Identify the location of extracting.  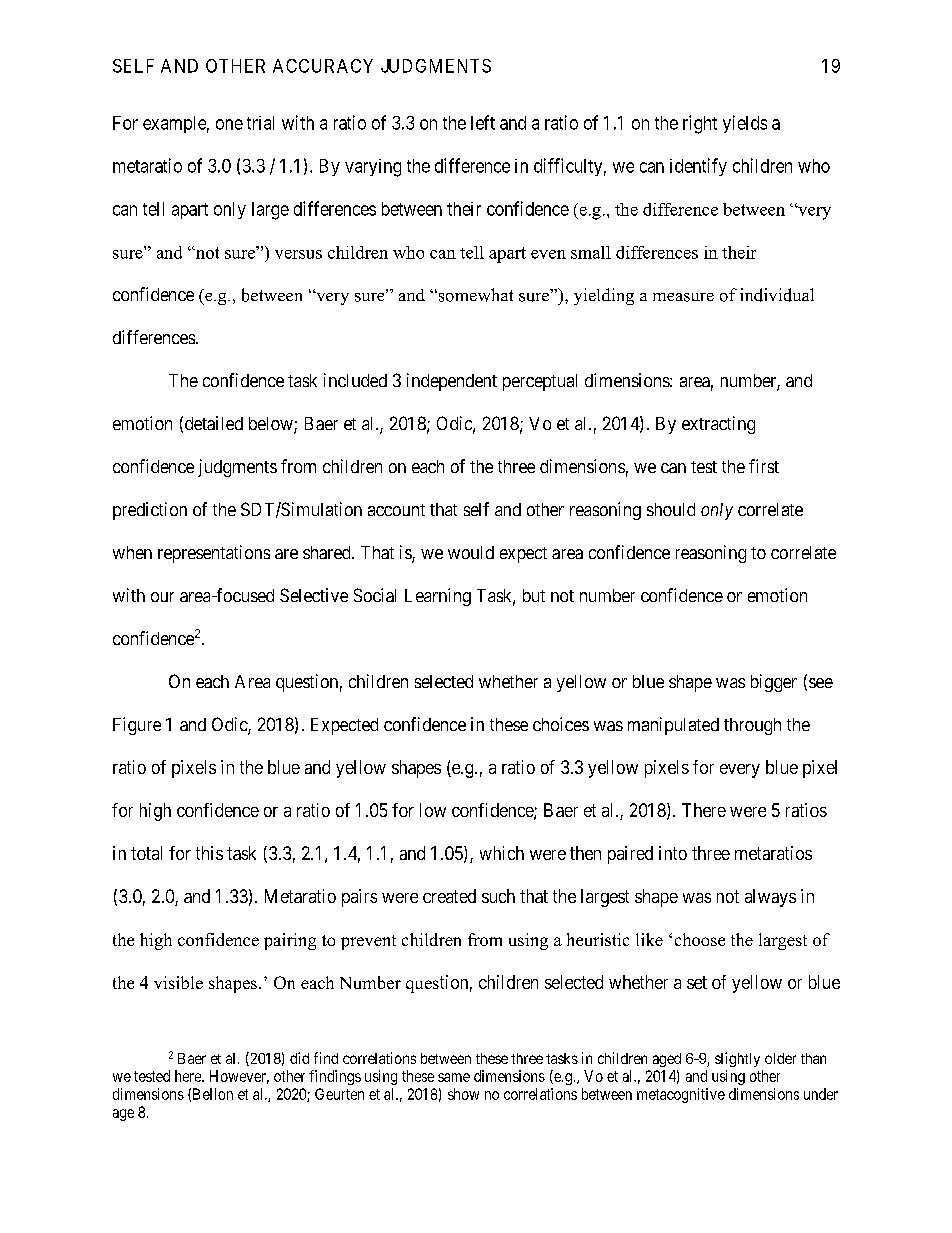
(718, 425).
